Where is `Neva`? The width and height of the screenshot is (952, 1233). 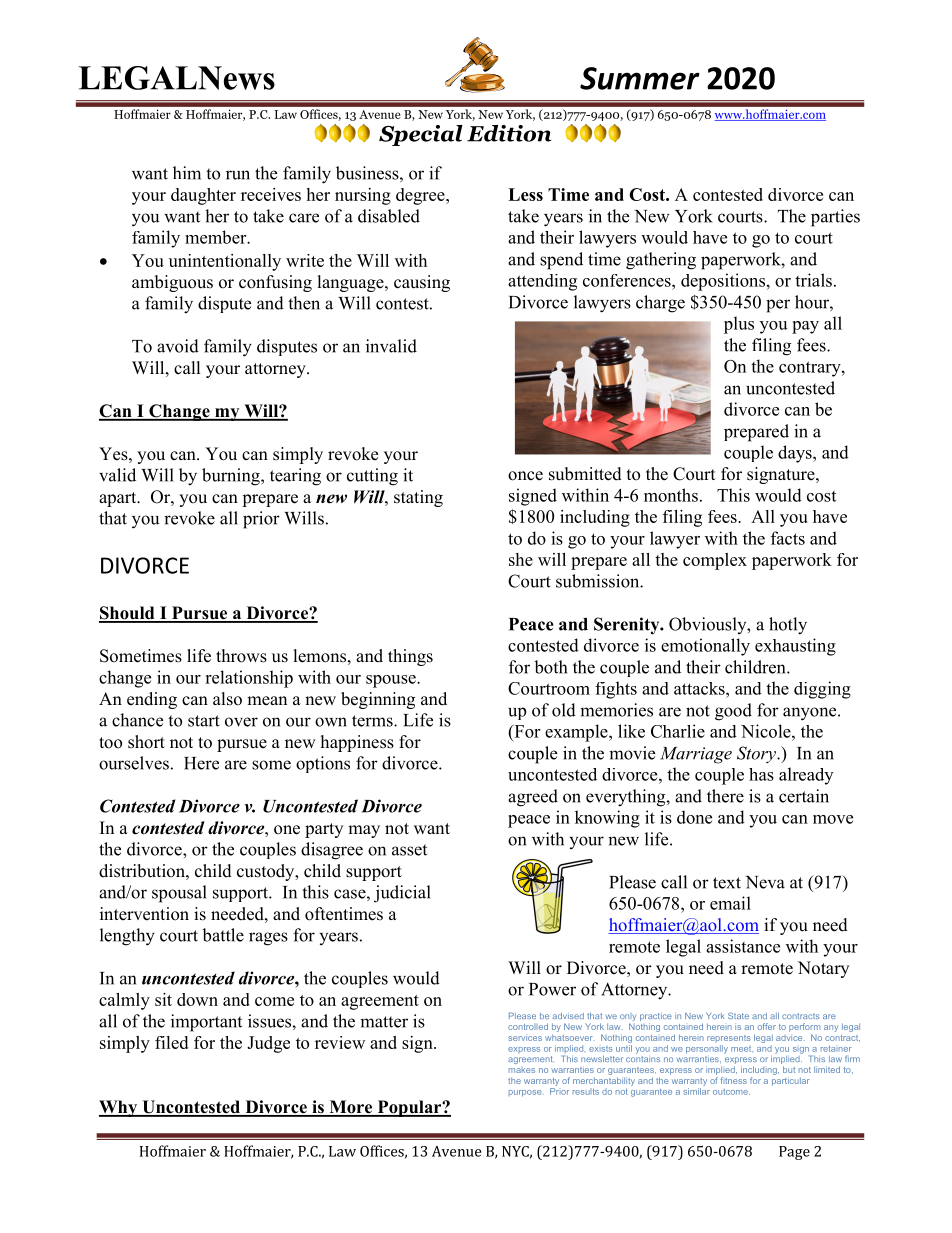
Neva is located at coordinates (765, 882).
